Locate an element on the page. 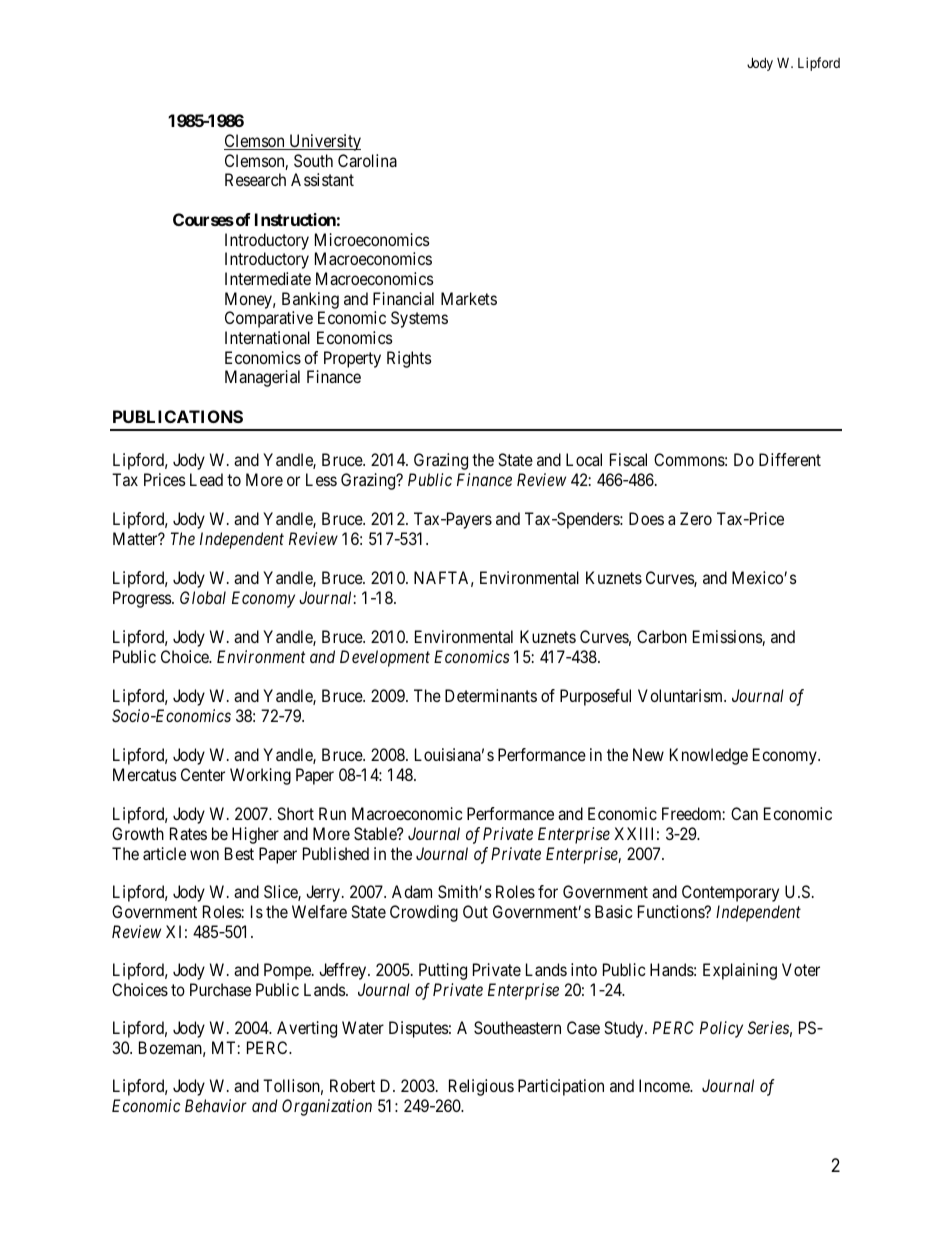 This image has height=1233, width=952. Knowledge is located at coordinates (709, 756).
